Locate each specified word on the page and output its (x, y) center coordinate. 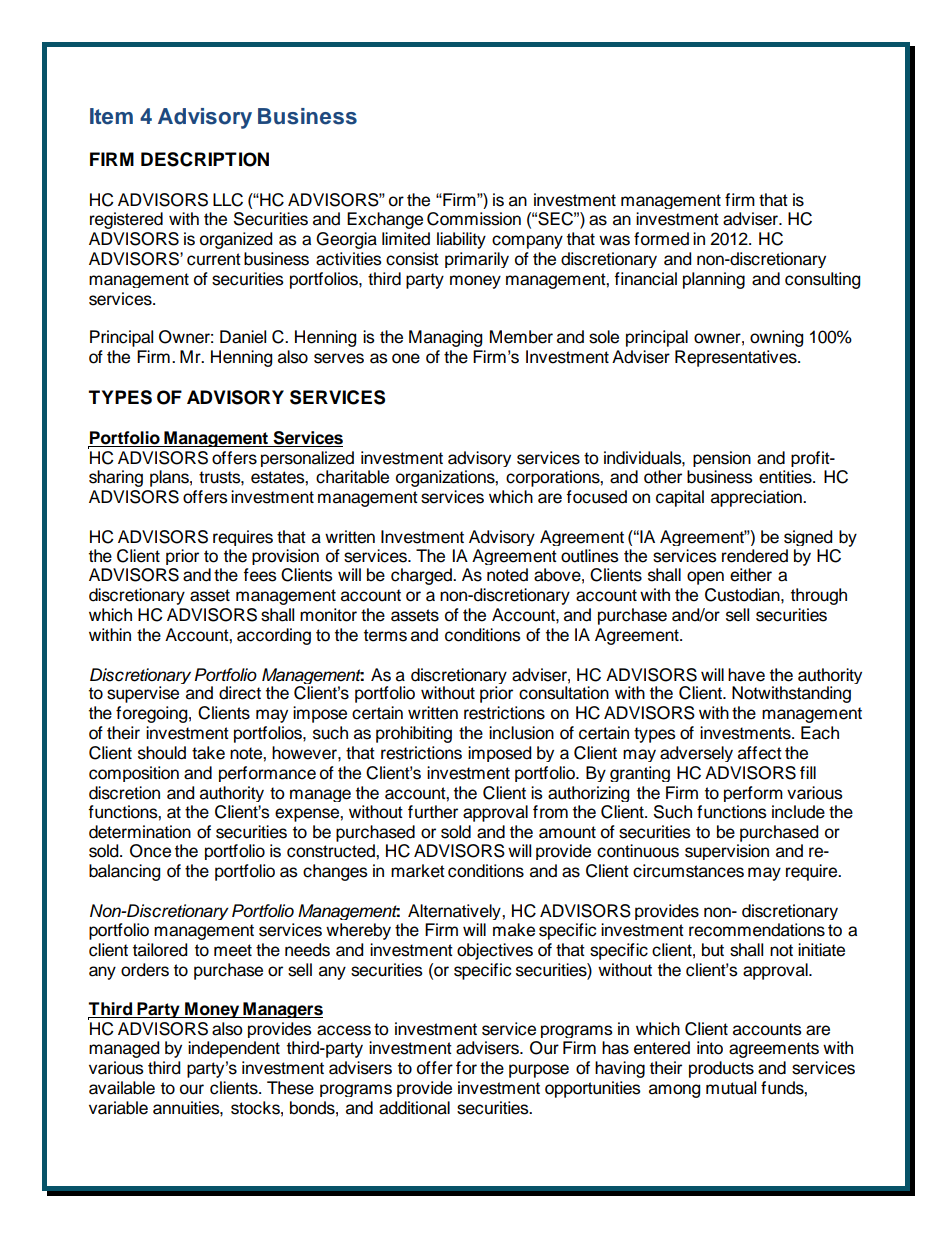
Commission (474, 219)
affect (760, 753)
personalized (307, 459)
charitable (352, 477)
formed (661, 239)
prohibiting (414, 734)
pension (722, 459)
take (208, 753)
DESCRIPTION (205, 159)
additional (414, 1108)
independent (234, 1049)
